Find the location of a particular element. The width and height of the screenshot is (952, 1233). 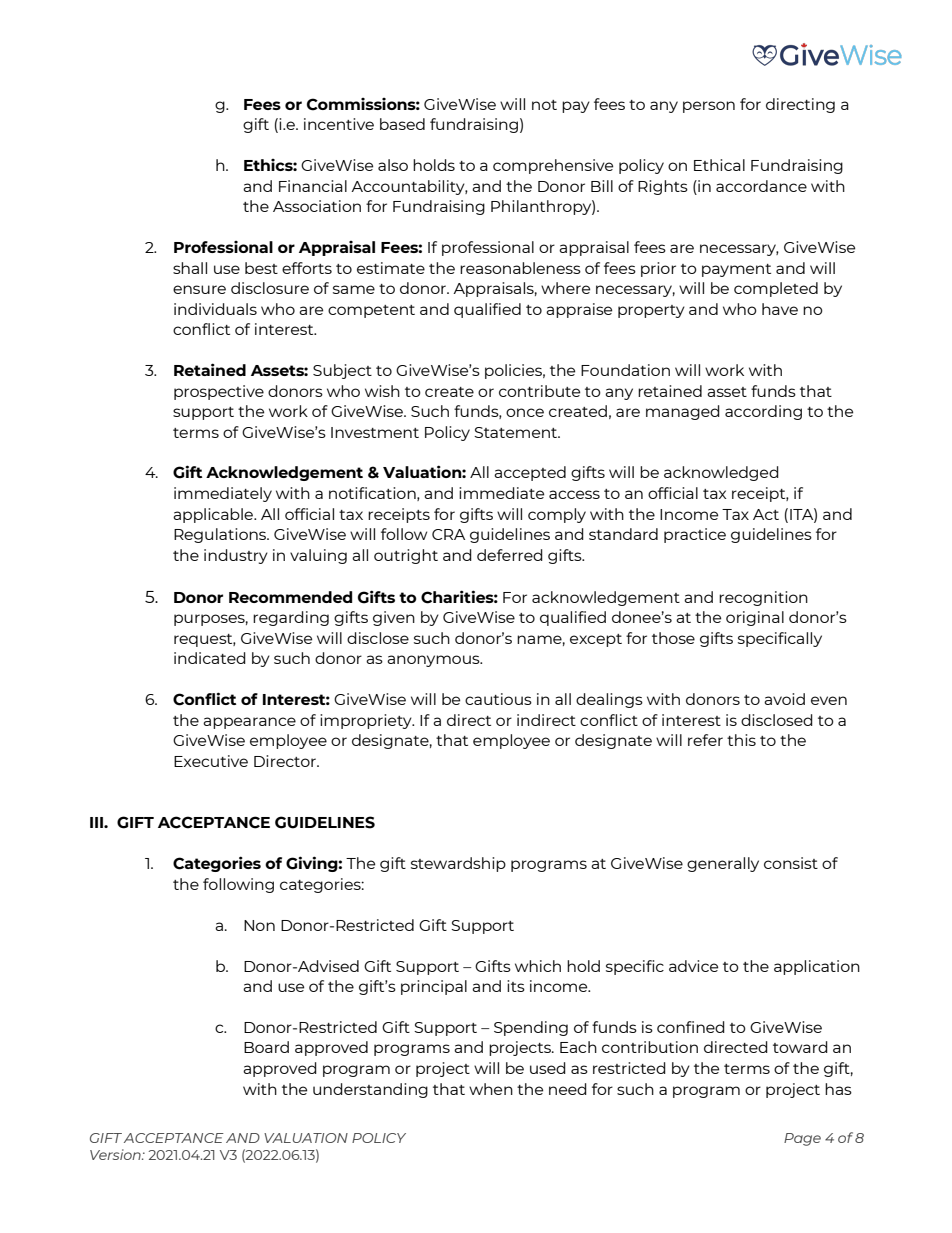

anonymous is located at coordinates (434, 661).
